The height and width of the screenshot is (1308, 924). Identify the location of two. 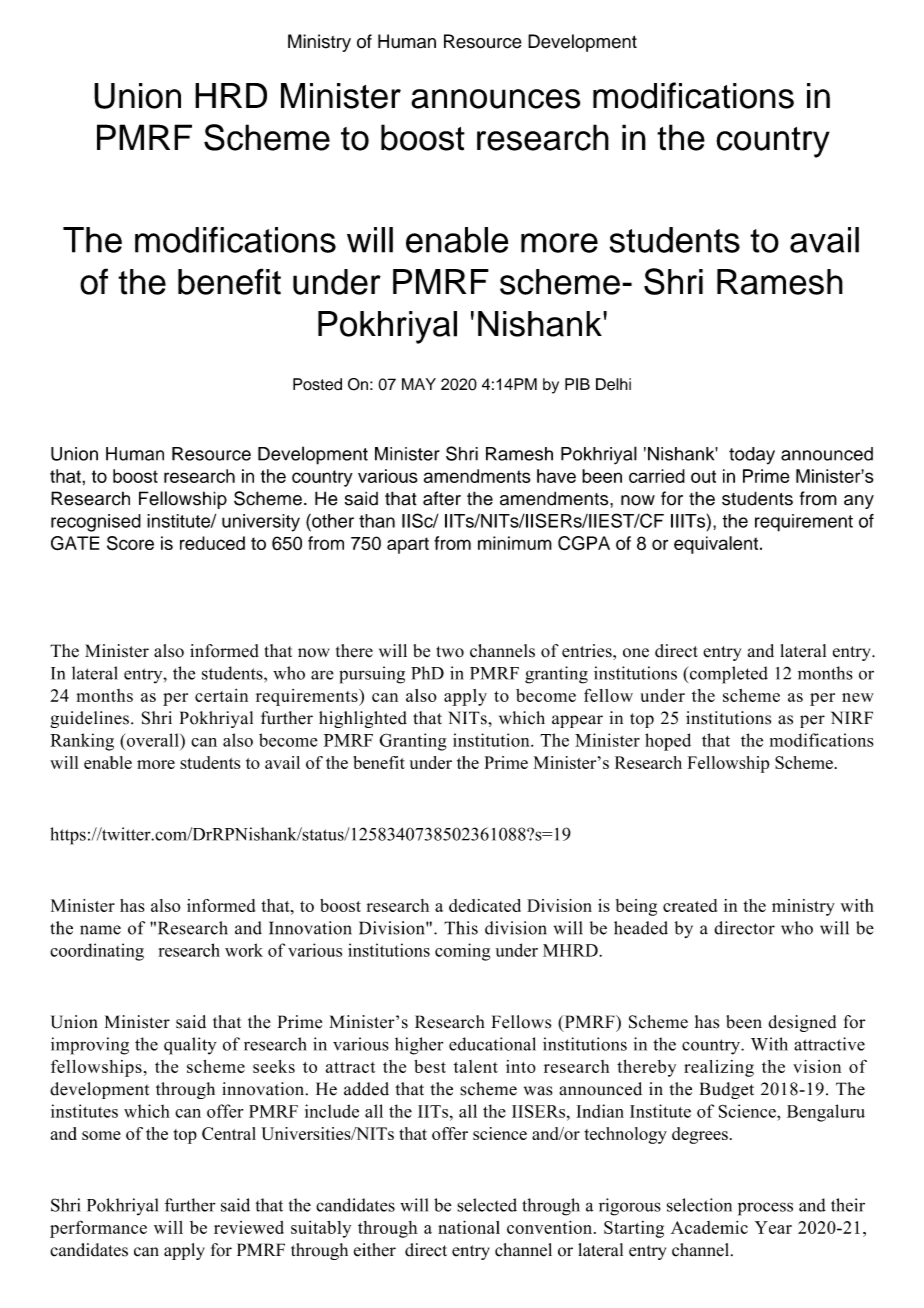
(450, 652).
